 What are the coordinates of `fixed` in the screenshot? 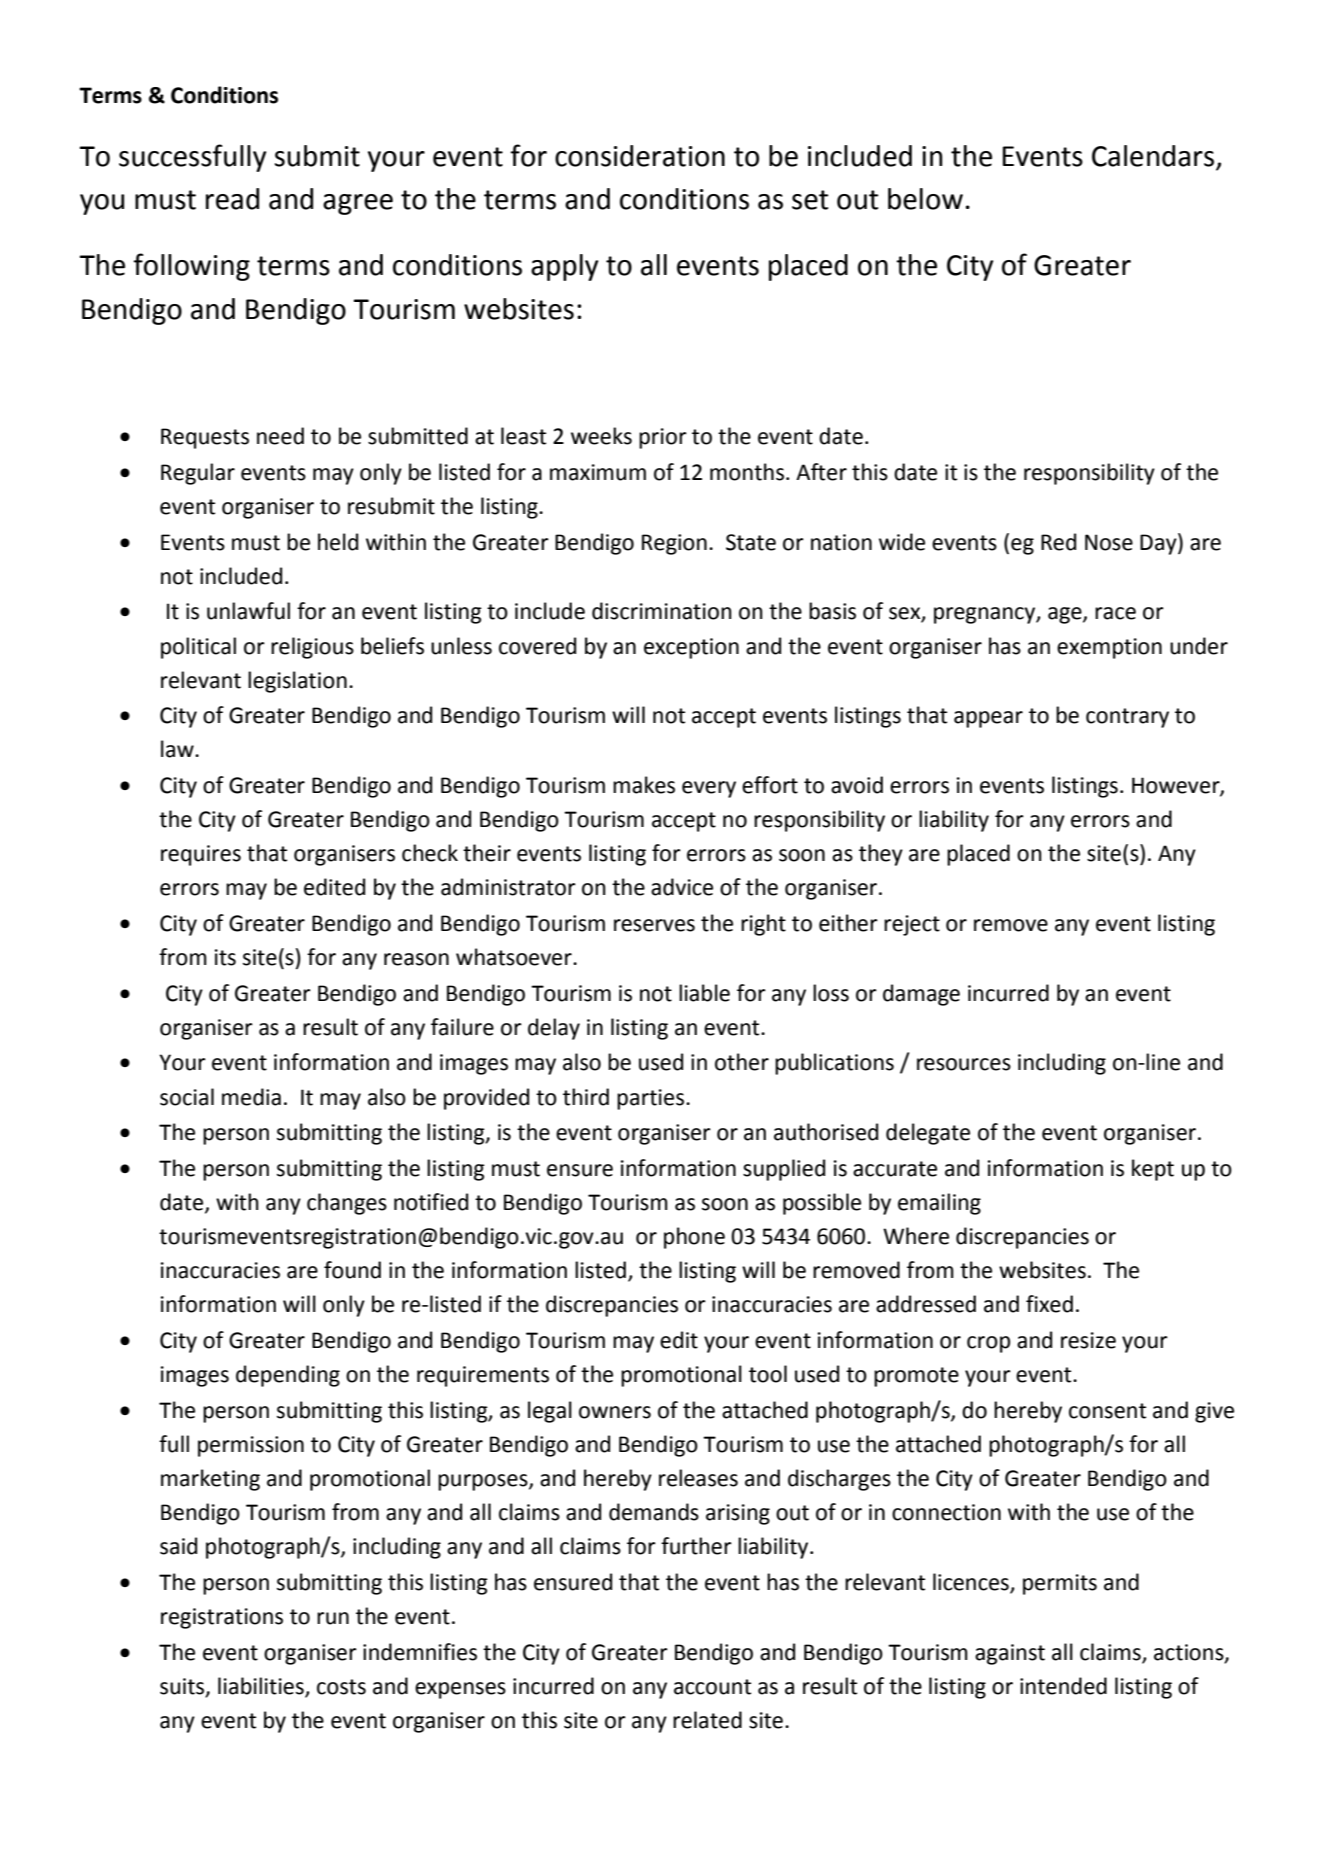 It's located at (1049, 1304).
